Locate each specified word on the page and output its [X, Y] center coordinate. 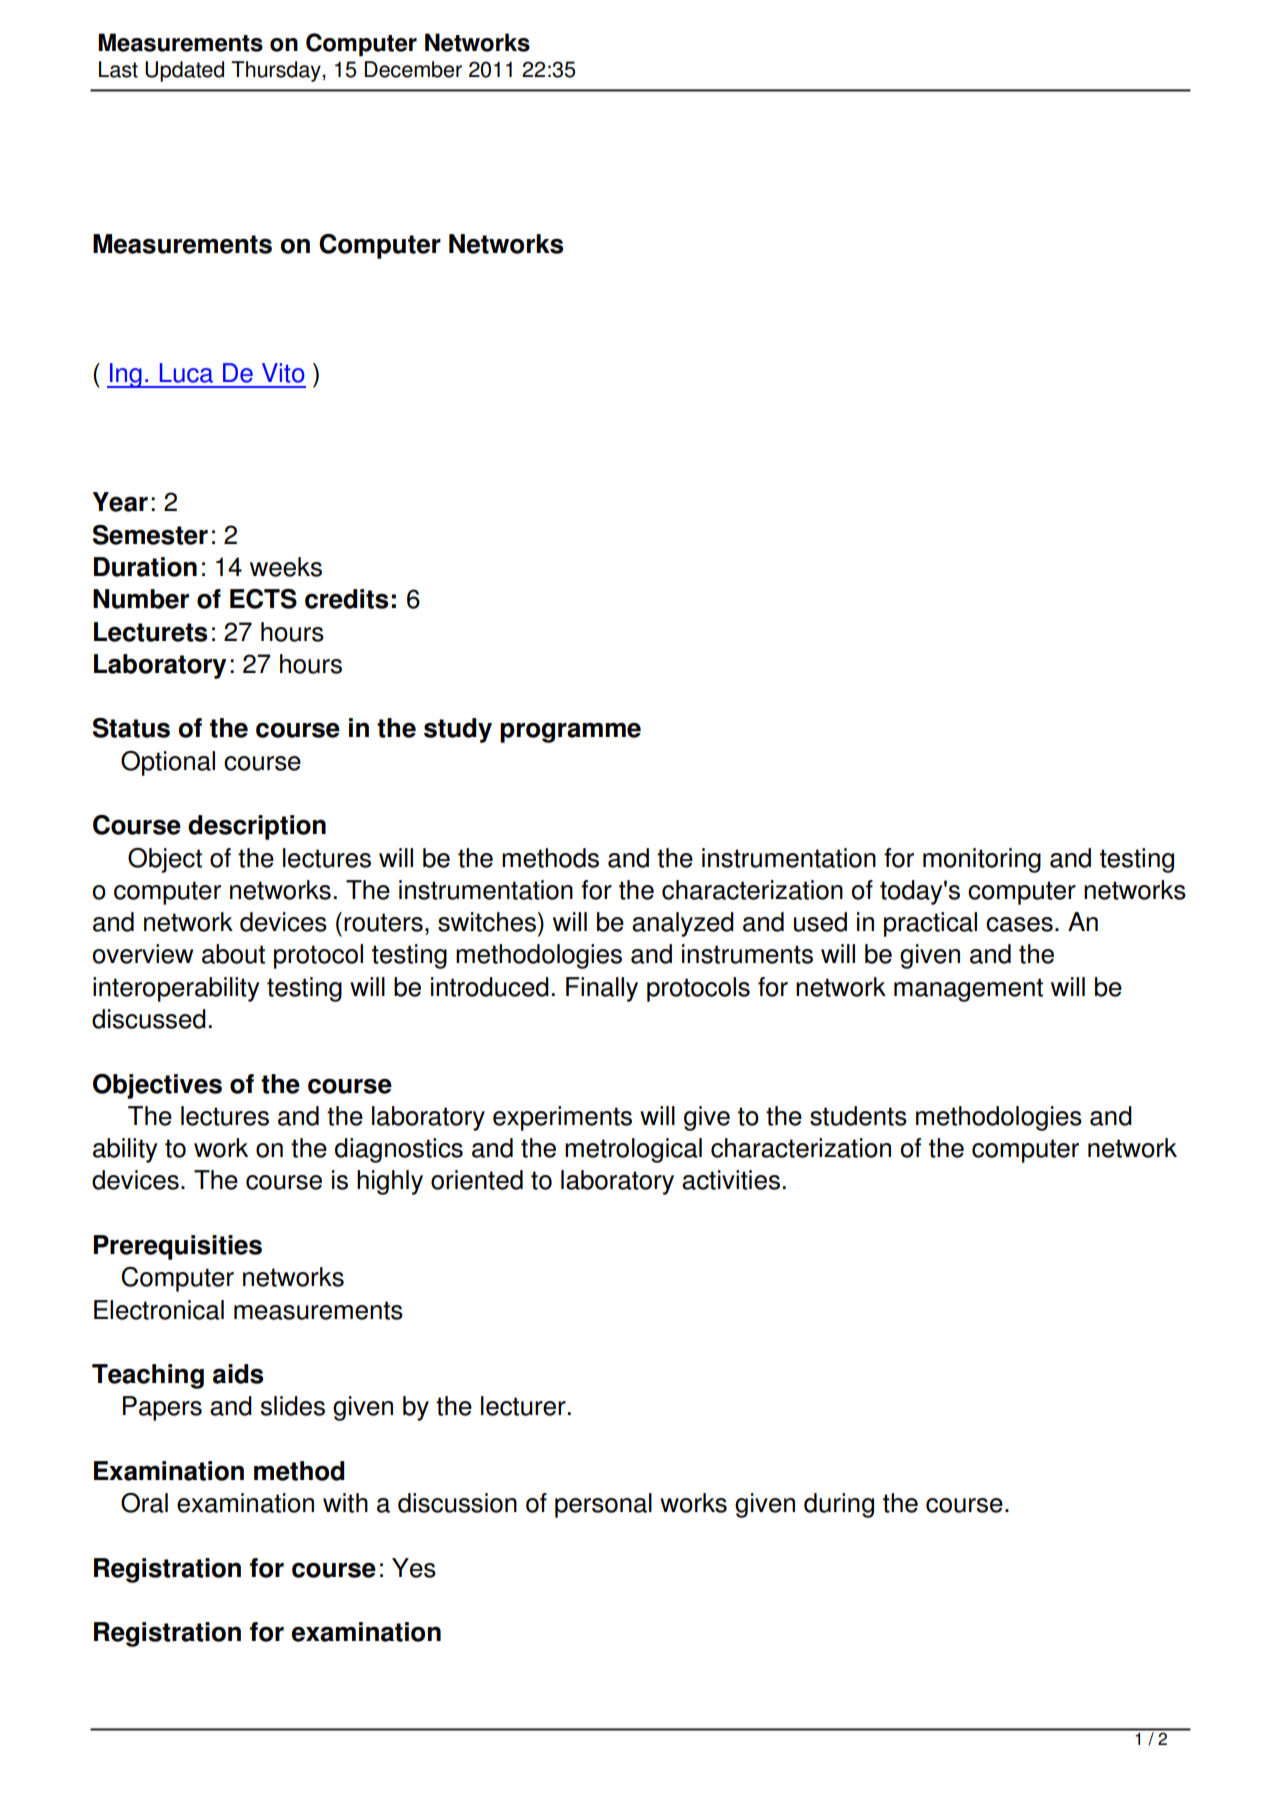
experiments [562, 1118]
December [413, 69]
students [858, 1116]
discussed [149, 1019]
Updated [184, 71]
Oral [144, 1503]
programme [570, 732]
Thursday [277, 71]
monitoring [982, 860]
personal [603, 1505]
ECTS [263, 599]
